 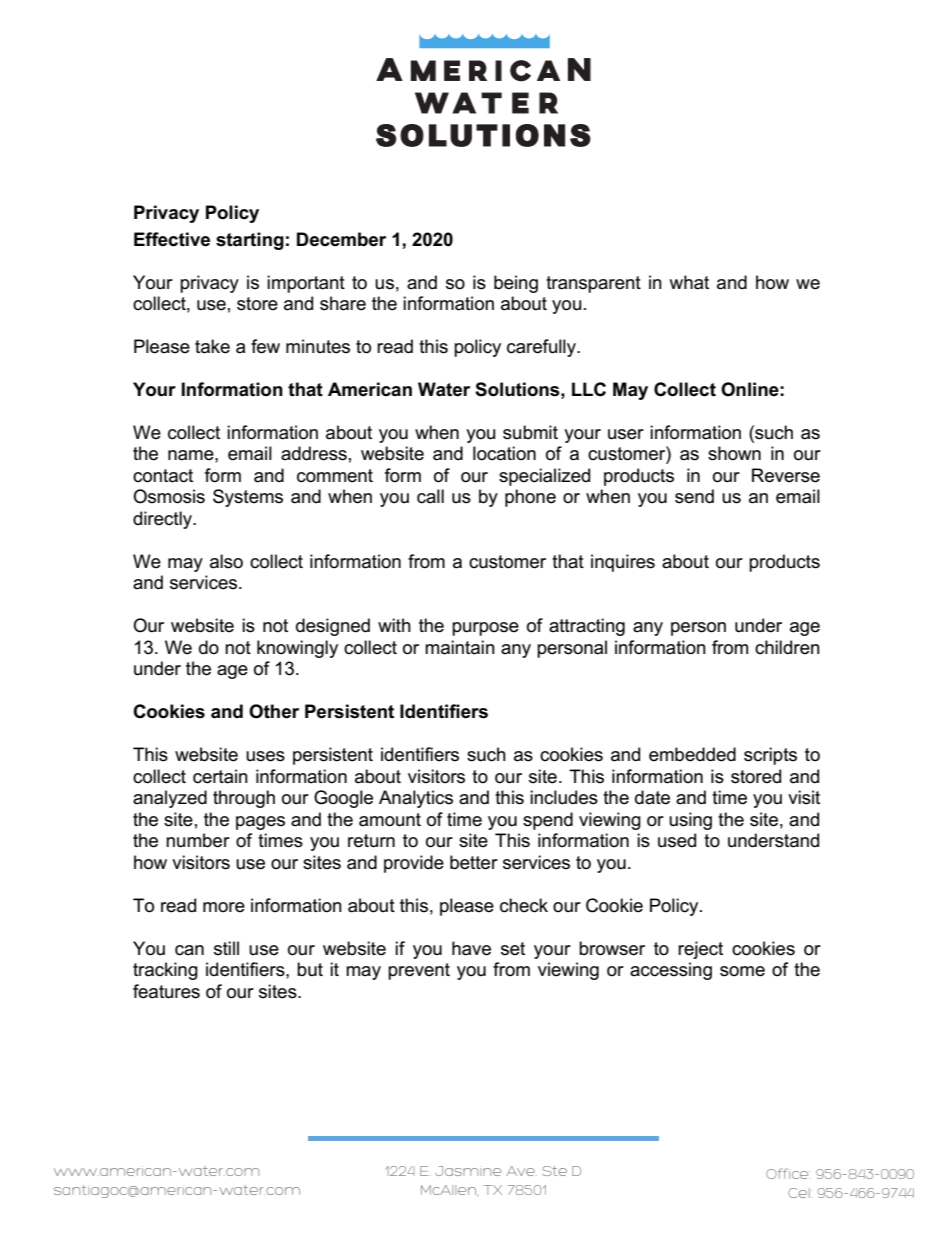 I want to click on starting, so click(x=250, y=241).
